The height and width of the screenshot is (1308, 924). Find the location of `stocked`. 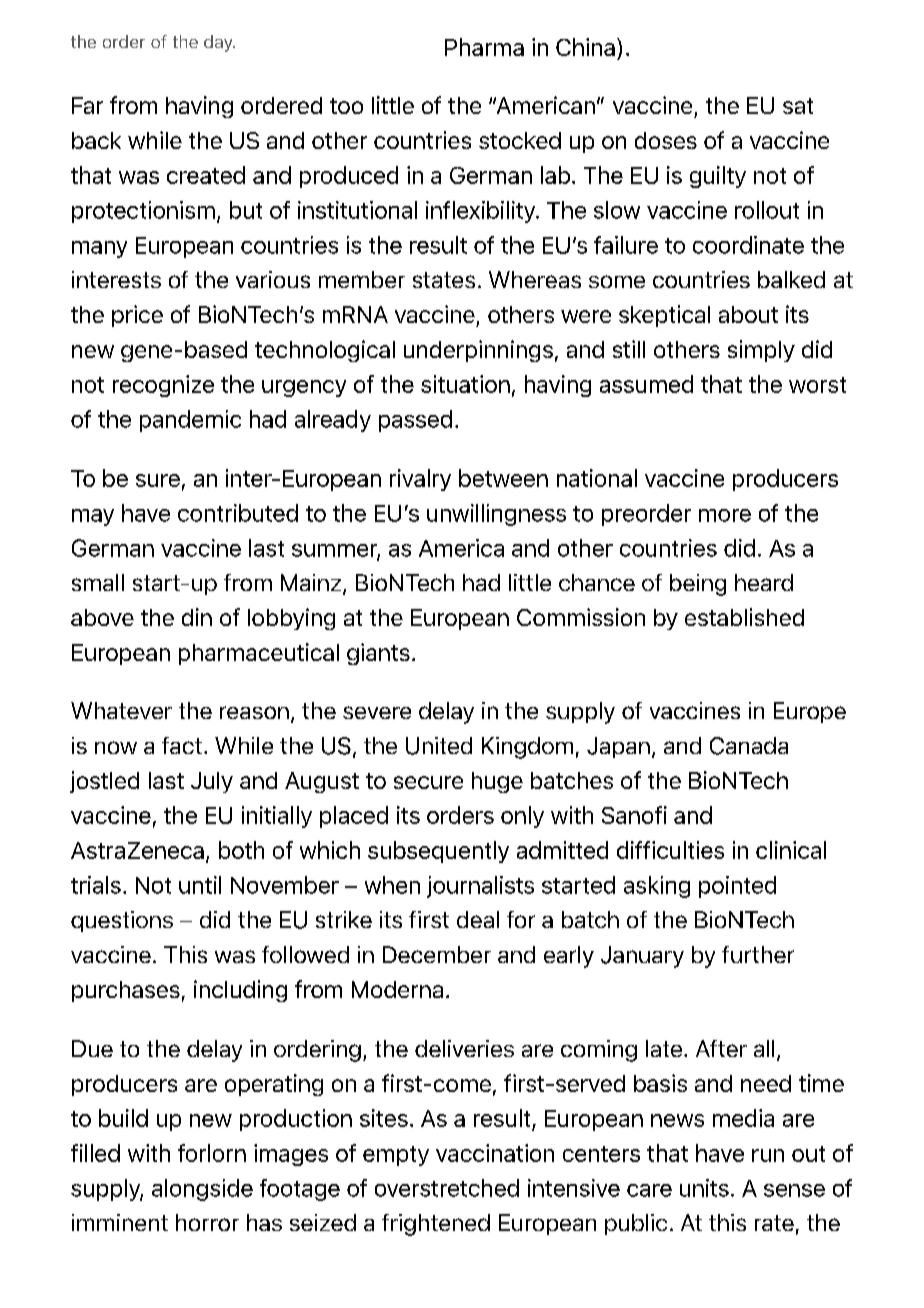

stocked is located at coordinates (520, 140).
